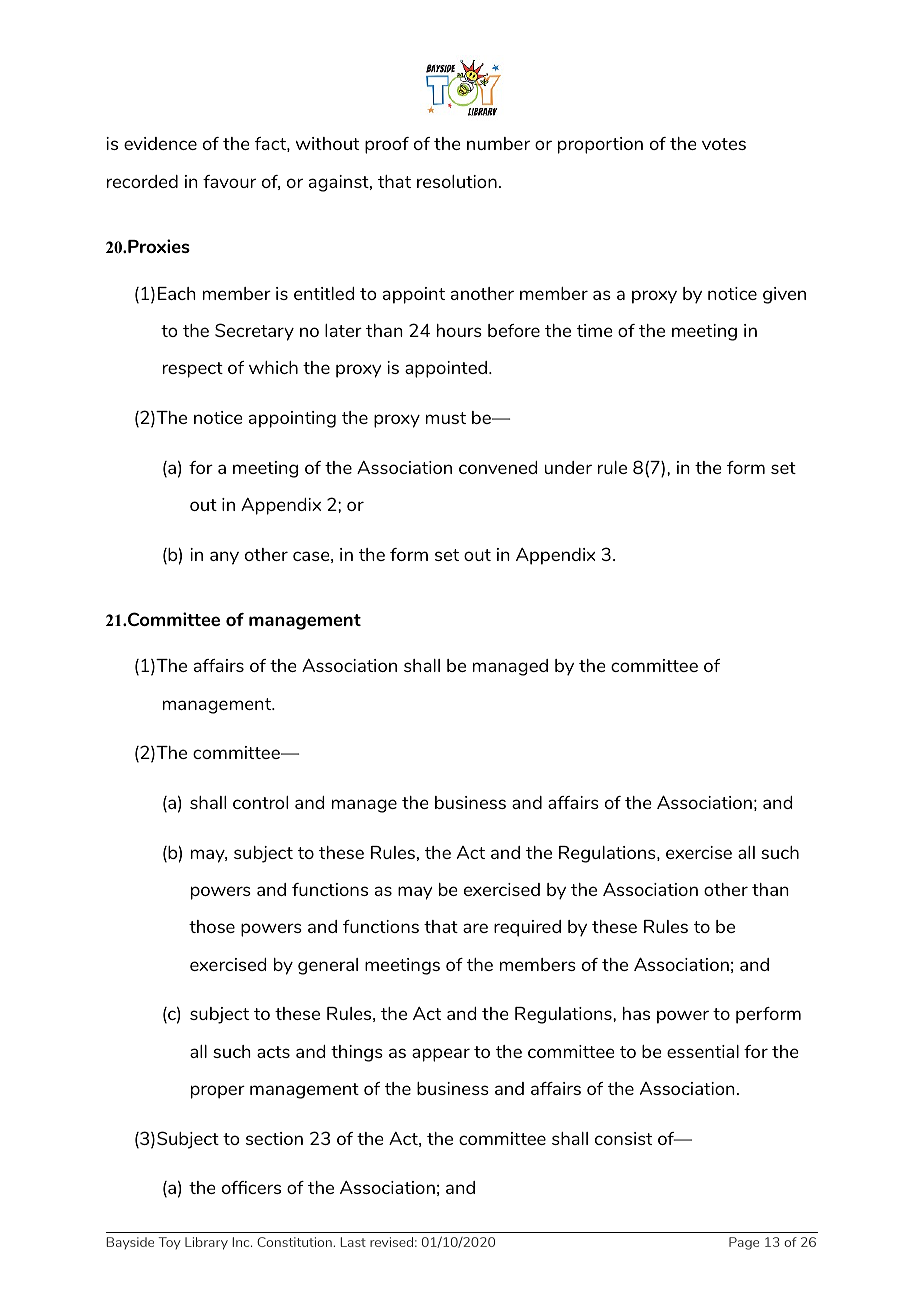 Image resolution: width=924 pixels, height=1308 pixels. I want to click on votes, so click(724, 144).
